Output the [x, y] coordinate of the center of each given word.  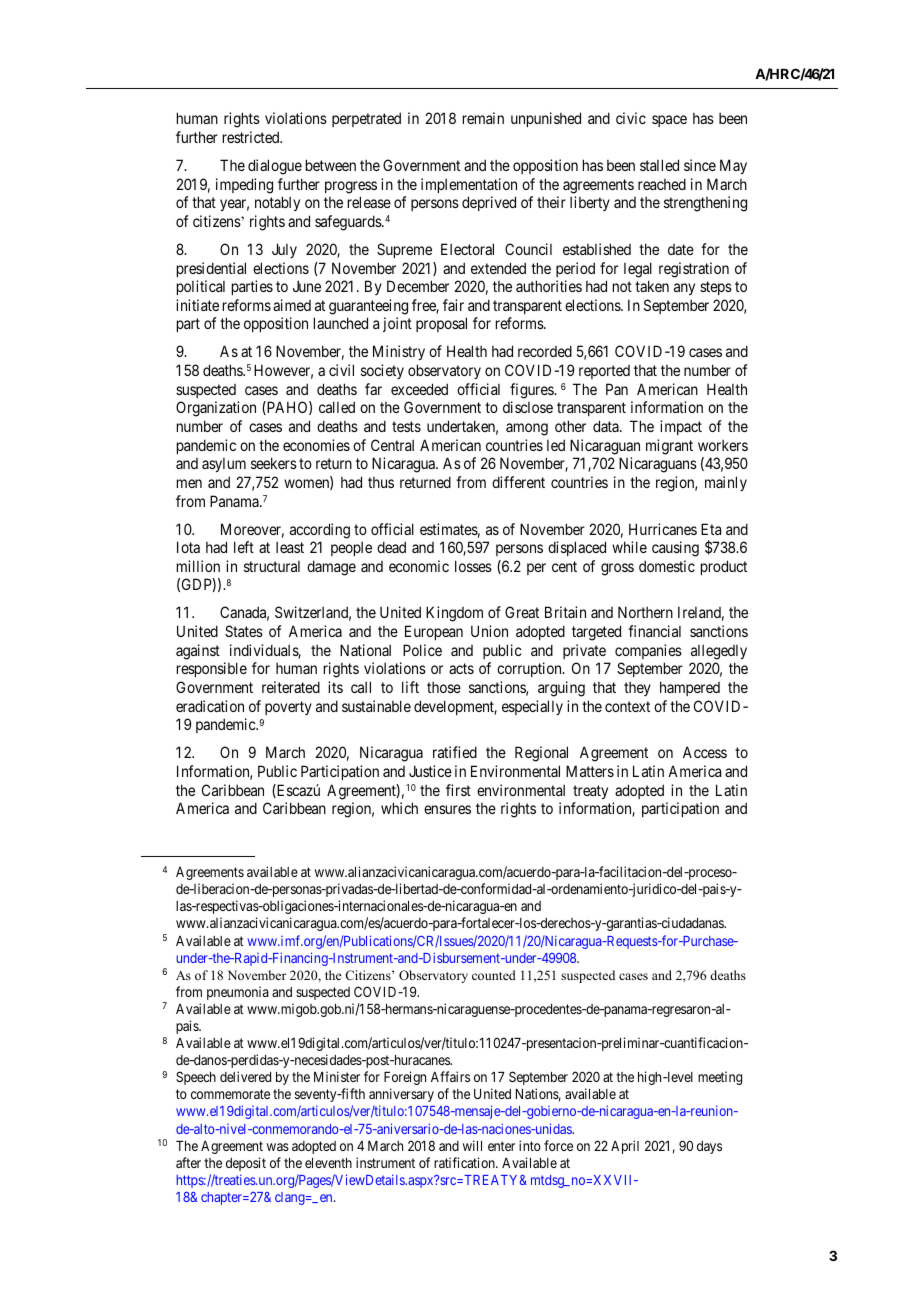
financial [654, 631]
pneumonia [238, 993]
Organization [216, 409]
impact [681, 427]
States [244, 631]
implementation [469, 185]
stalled [659, 165]
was [278, 1147]
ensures [447, 809]
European [434, 632]
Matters [590, 771]
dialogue [275, 167]
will [472, 1145]
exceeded [419, 389]
